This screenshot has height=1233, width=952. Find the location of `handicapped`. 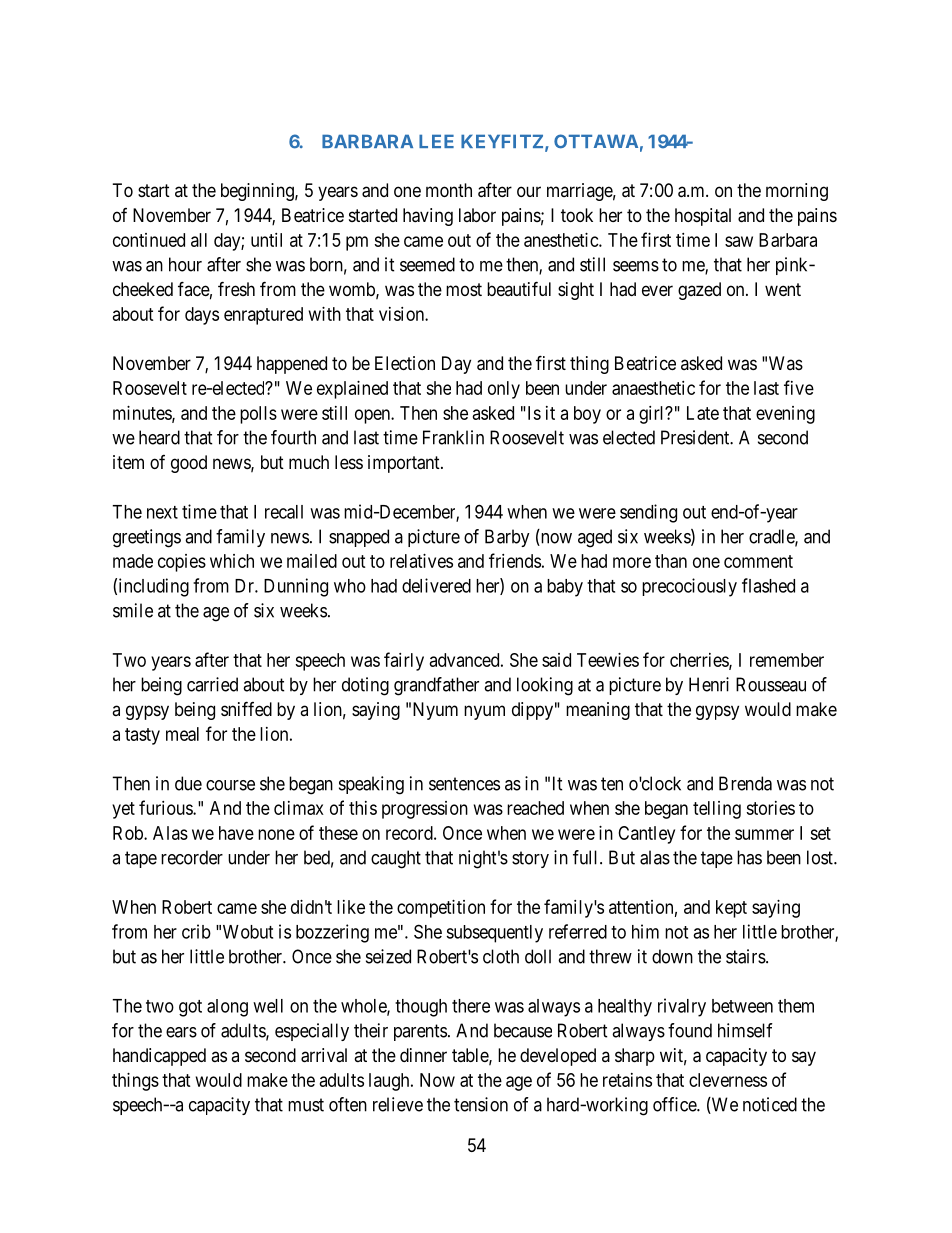

handicapped is located at coordinates (159, 1057).
